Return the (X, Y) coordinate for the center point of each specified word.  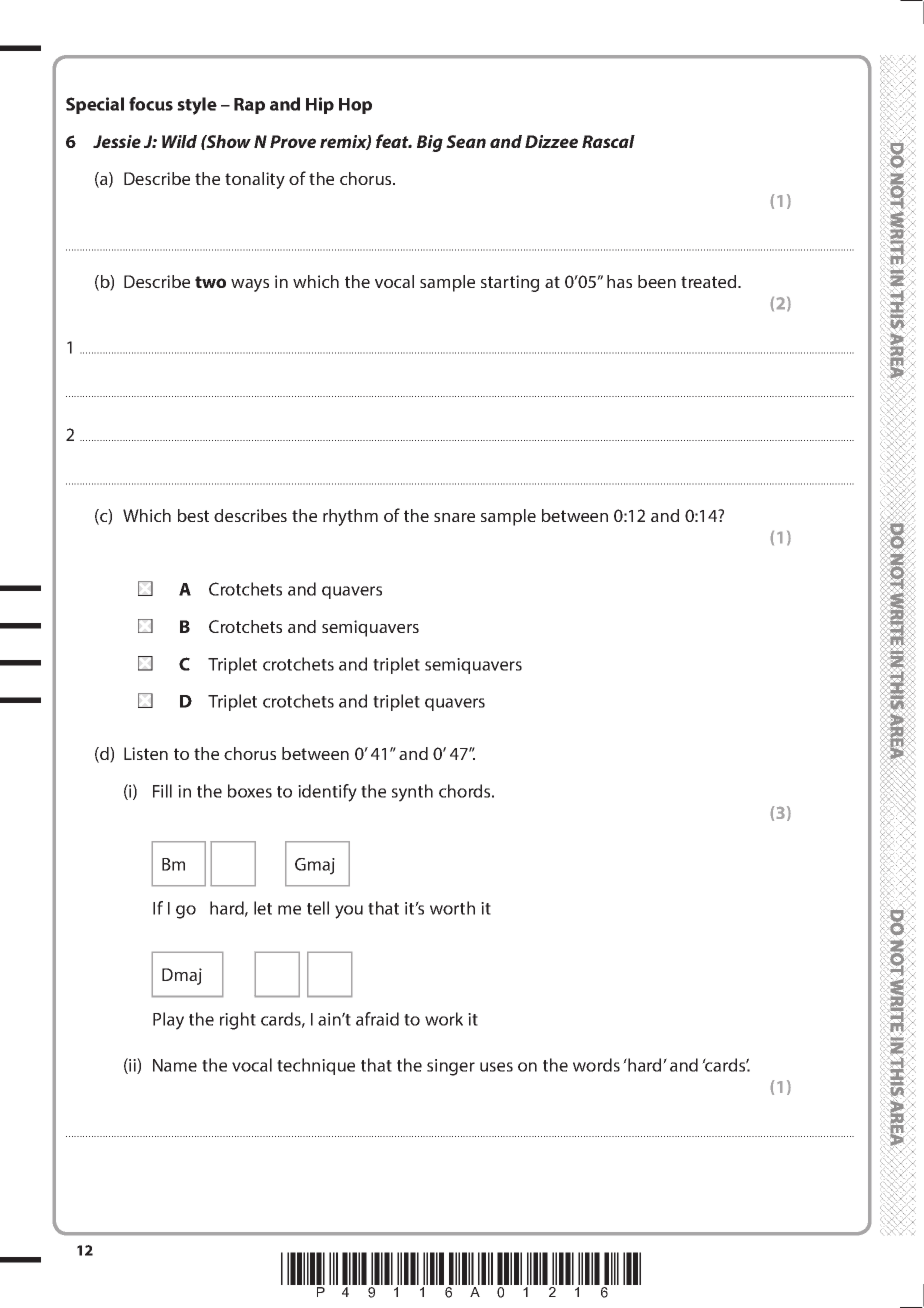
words (596, 1065)
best (193, 515)
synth (412, 793)
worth (452, 908)
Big (430, 143)
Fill (162, 791)
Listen (146, 753)
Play (168, 1021)
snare (454, 517)
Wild (179, 141)
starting (510, 283)
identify (327, 793)
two (210, 282)
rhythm (350, 517)
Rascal (608, 141)
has (619, 281)
